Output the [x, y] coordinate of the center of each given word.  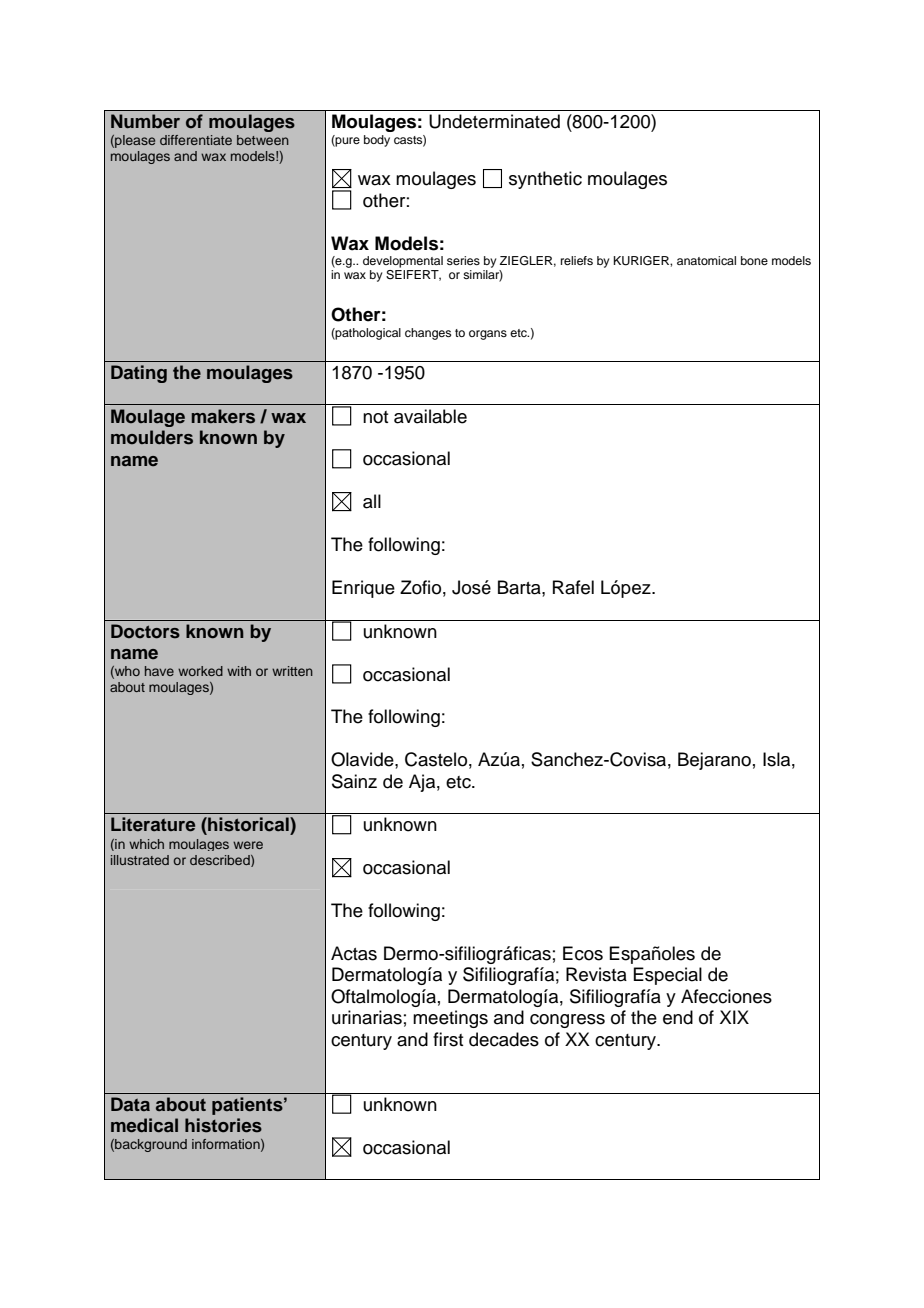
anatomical [706, 260]
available [430, 416]
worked [200, 671]
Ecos [583, 953]
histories [223, 1125]
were [248, 845]
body [377, 141]
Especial [667, 976]
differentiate [196, 140]
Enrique [363, 589]
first [448, 1039]
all [372, 501]
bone [754, 260]
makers [223, 416]
